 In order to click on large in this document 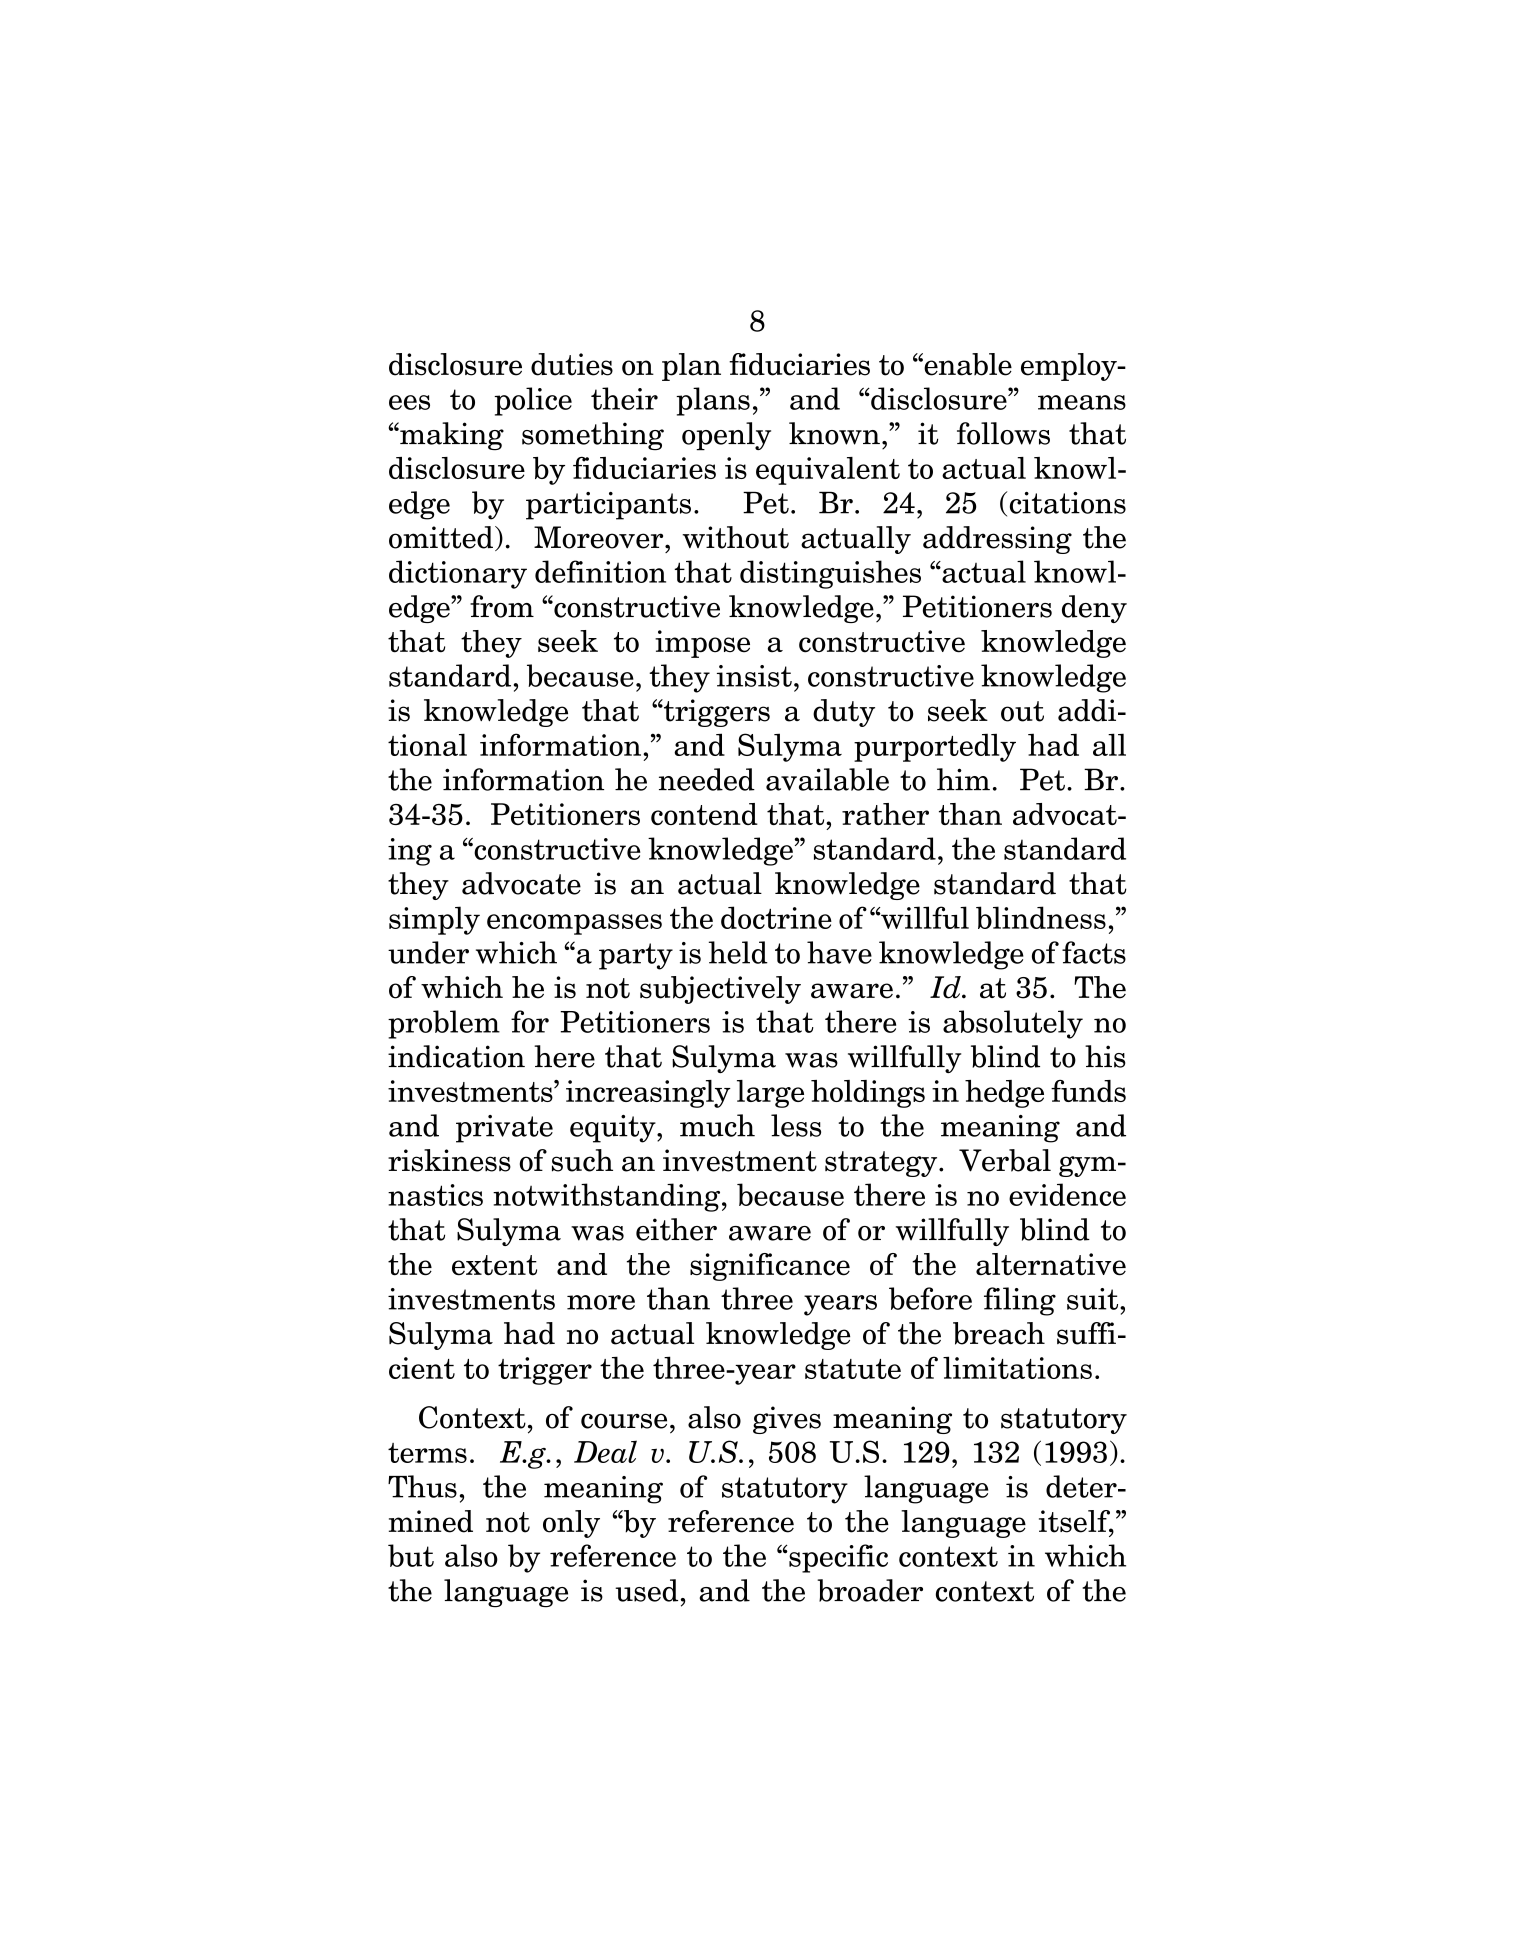, I will do `click(770, 1094)`.
